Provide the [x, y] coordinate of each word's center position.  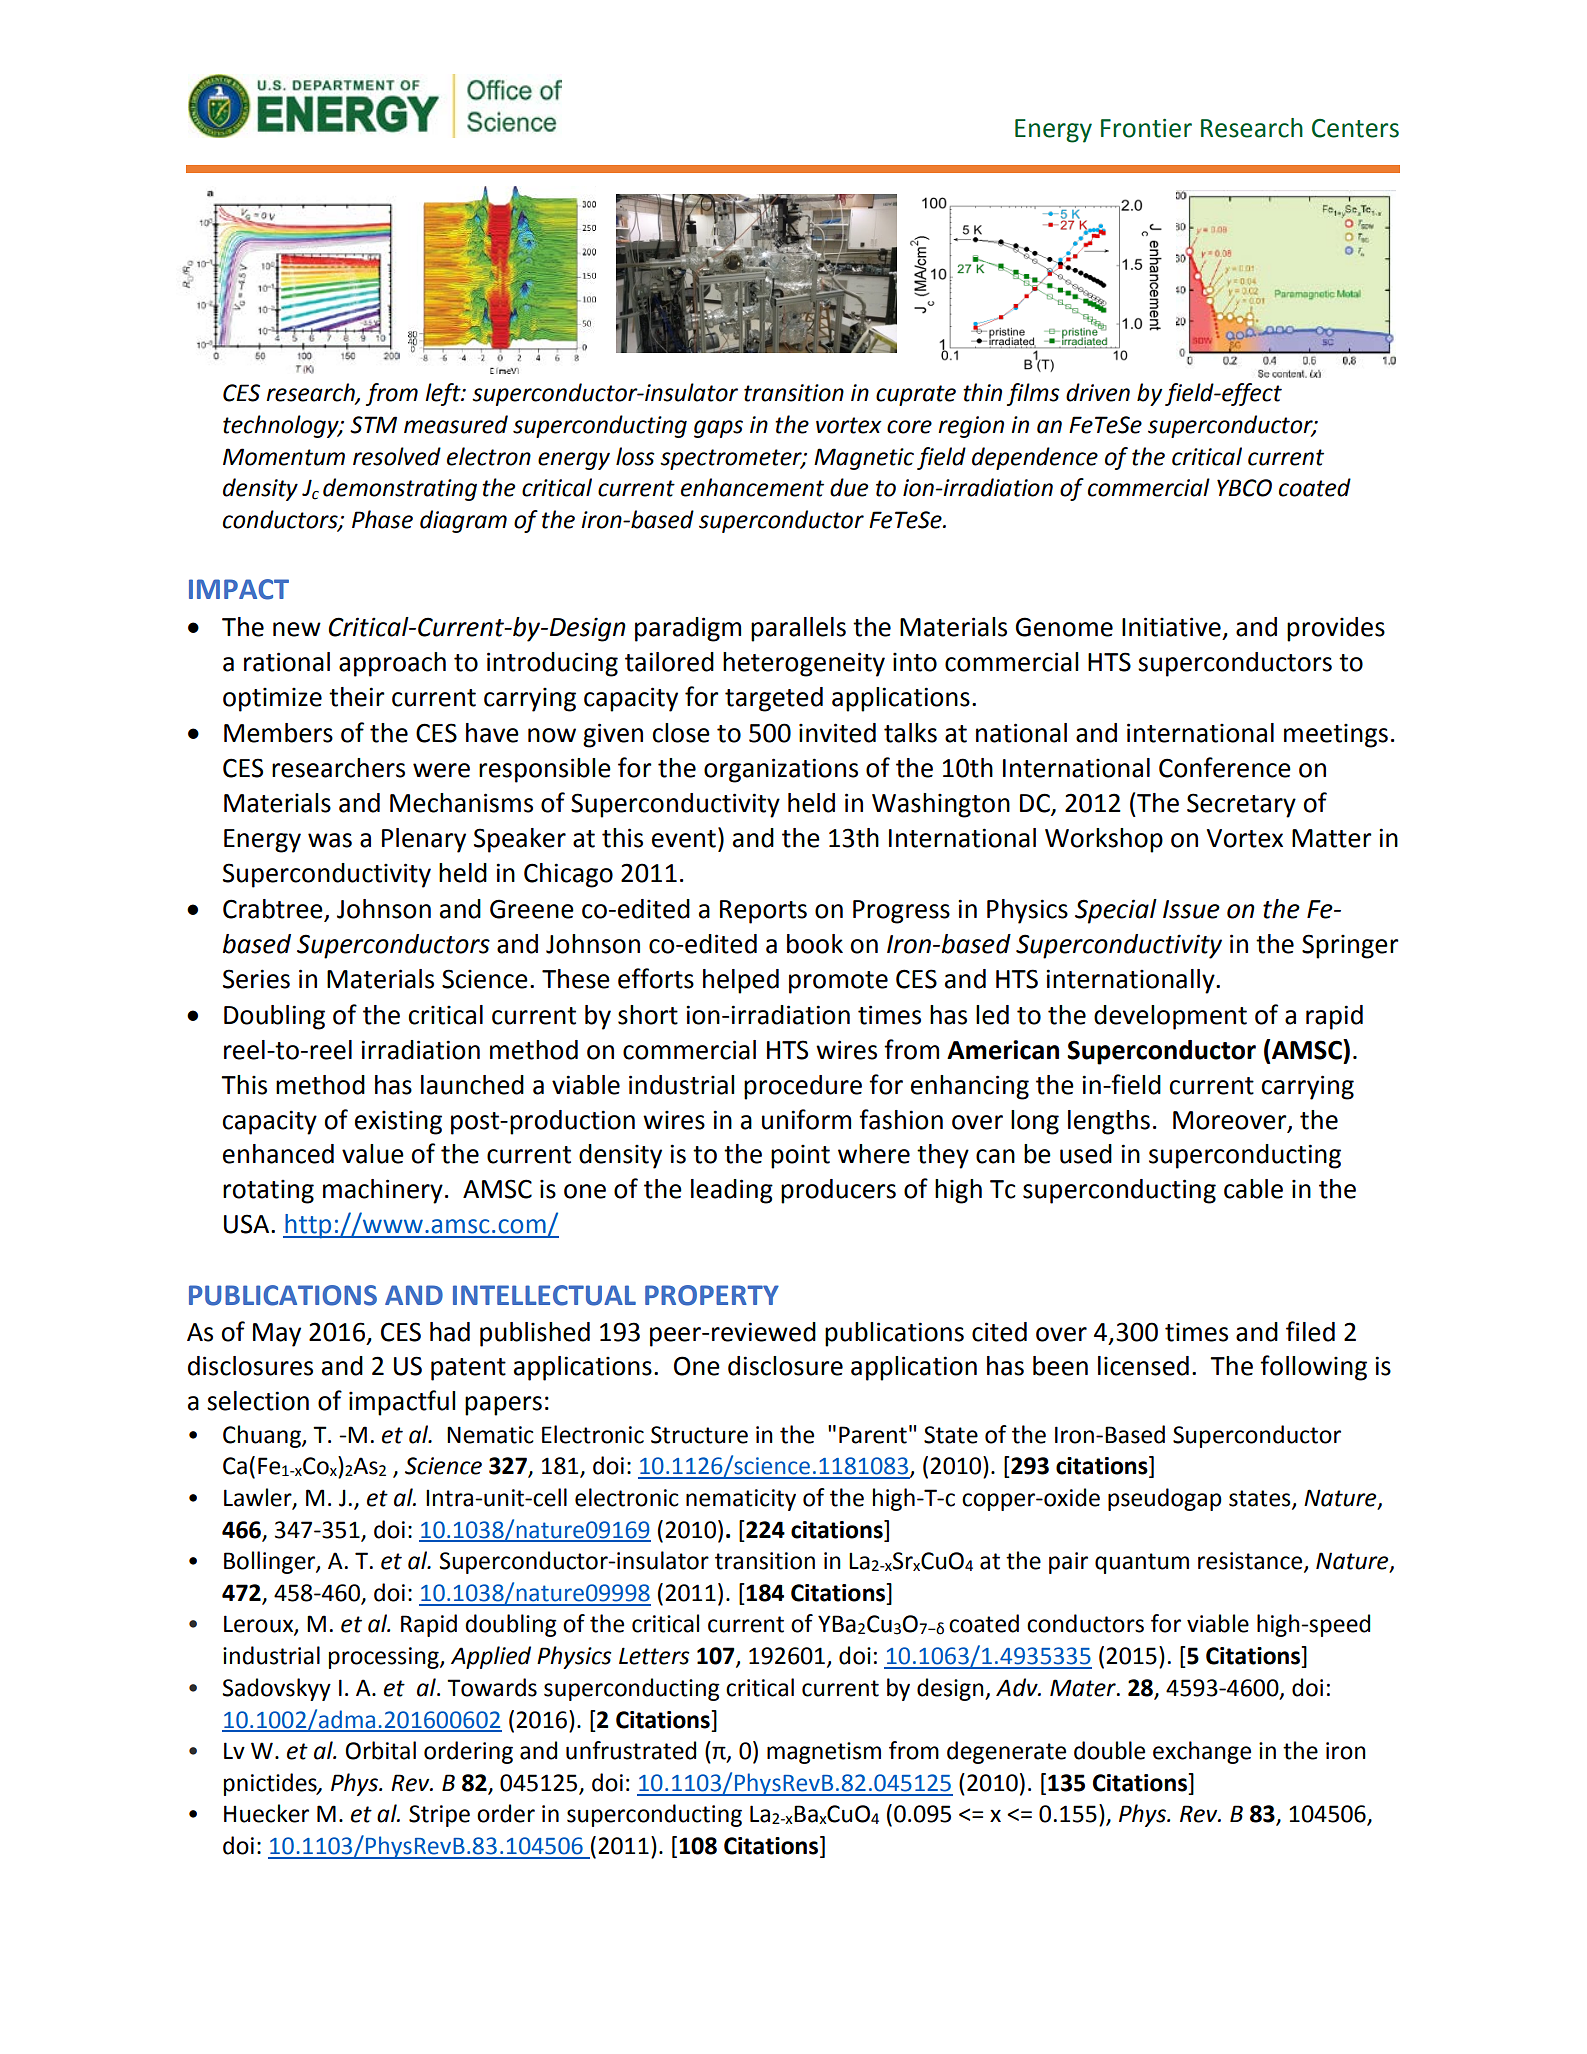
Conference [1225, 767]
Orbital [381, 1750]
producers [838, 1191]
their [357, 697]
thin [982, 392]
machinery [383, 1191]
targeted [774, 699]
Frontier [1146, 128]
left [444, 394]
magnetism [824, 1753]
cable [1253, 1189]
